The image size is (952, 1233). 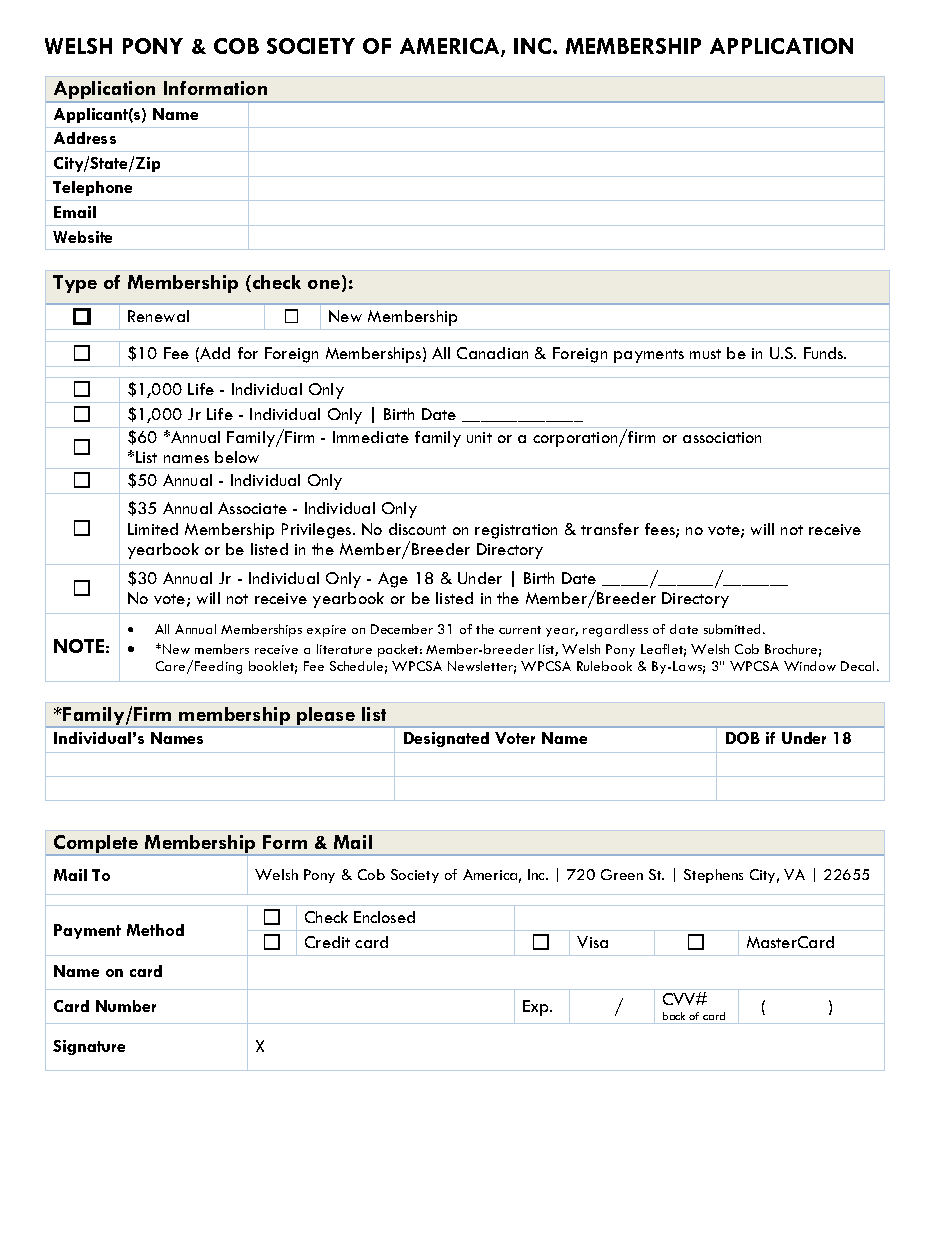 What do you see at coordinates (96, 845) in the screenshot?
I see `Complete` at bounding box center [96, 845].
